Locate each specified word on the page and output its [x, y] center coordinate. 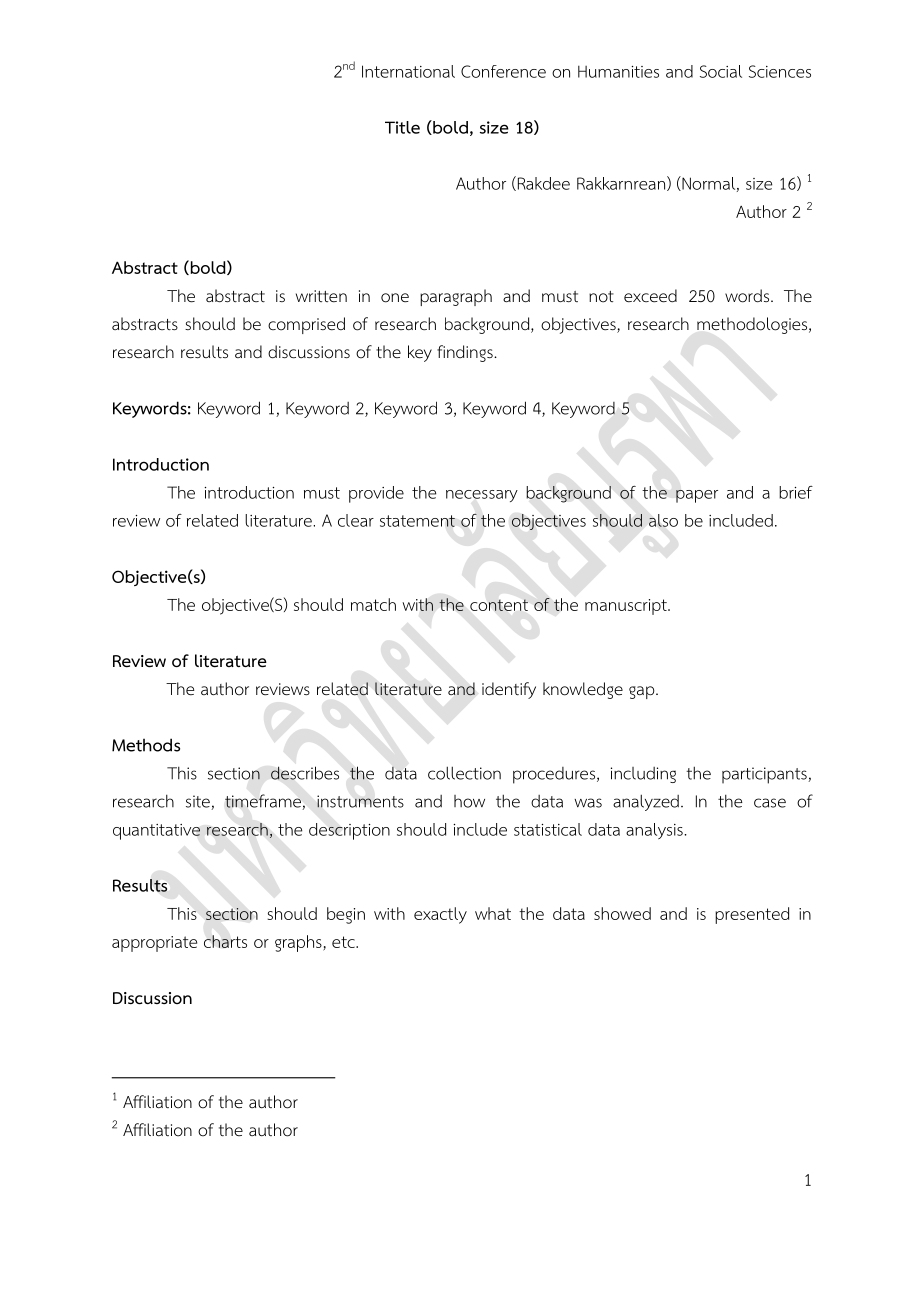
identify [509, 690]
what [493, 913]
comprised [306, 325]
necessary [482, 496]
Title [402, 127]
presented [752, 915]
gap [643, 692]
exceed [650, 296]
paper [697, 496]
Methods [146, 745]
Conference [503, 71]
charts [225, 941]
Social [721, 71]
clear [356, 520]
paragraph [456, 297]
